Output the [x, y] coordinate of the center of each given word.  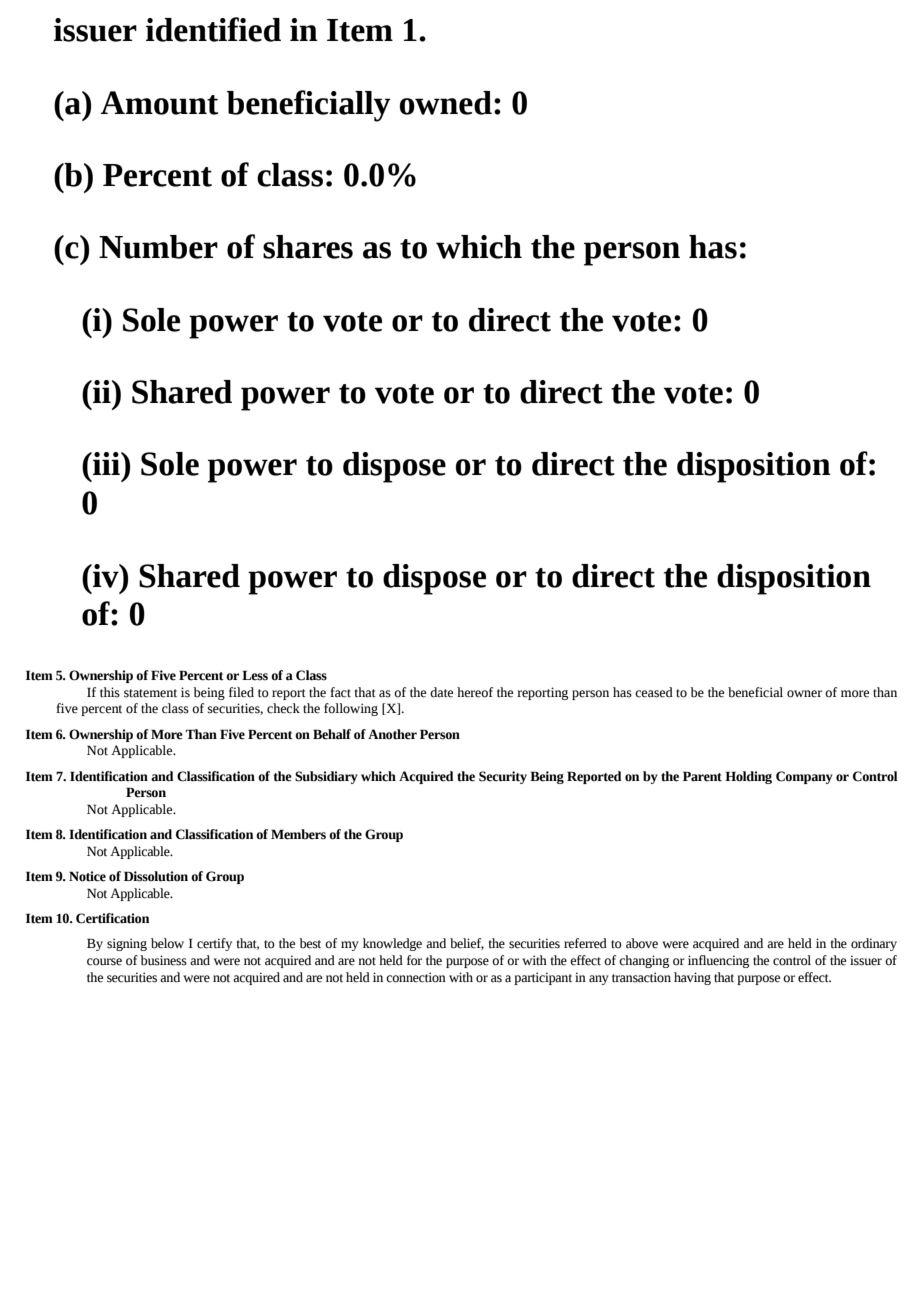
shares [308, 247]
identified [213, 29]
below [167, 943]
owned [446, 103]
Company [804, 777]
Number [158, 247]
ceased [654, 692]
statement [150, 693]
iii [106, 463]
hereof [475, 692]
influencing [718, 961]
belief [467, 944]
